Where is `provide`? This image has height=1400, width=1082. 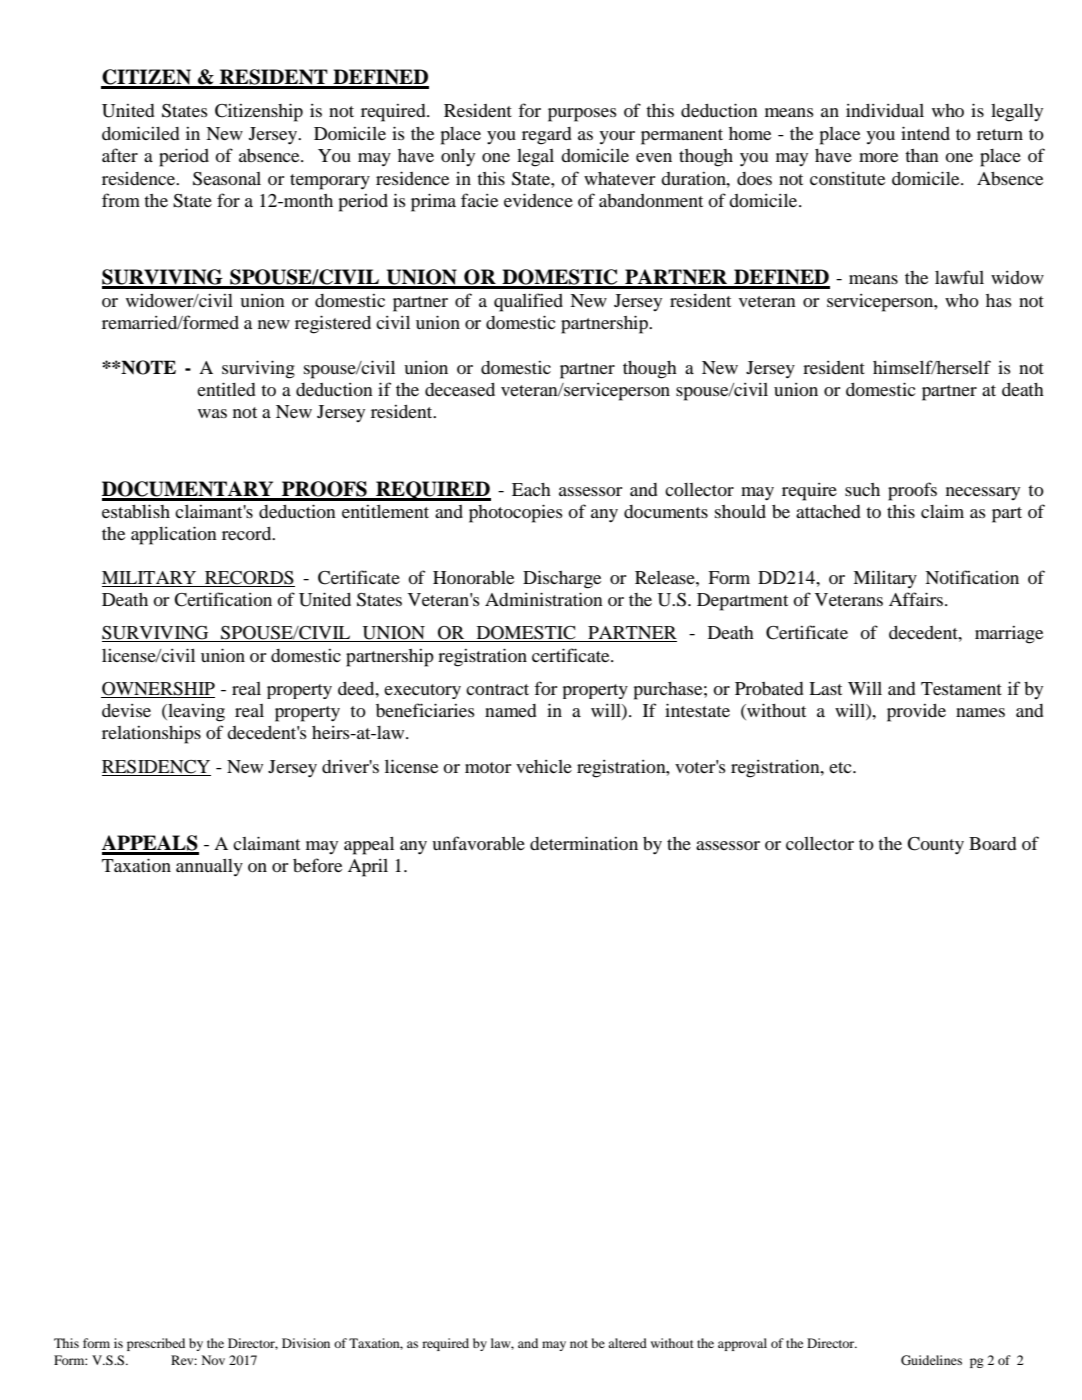
provide is located at coordinates (916, 713).
